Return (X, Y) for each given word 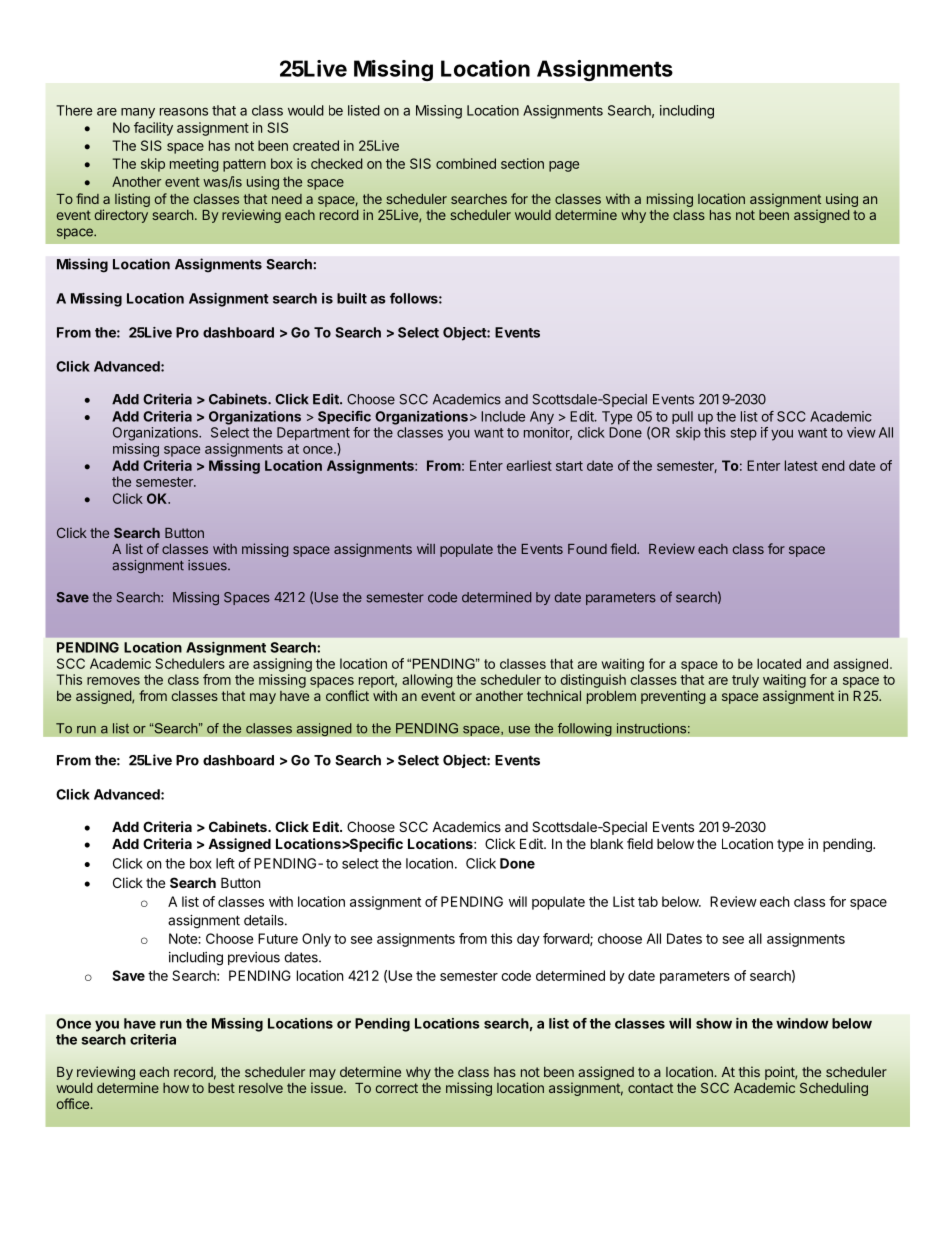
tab (648, 901)
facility (153, 129)
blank (607, 843)
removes (113, 681)
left (225, 863)
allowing (427, 681)
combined (466, 163)
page (564, 166)
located (779, 663)
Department (313, 434)
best (221, 1088)
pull (682, 417)
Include (503, 416)
